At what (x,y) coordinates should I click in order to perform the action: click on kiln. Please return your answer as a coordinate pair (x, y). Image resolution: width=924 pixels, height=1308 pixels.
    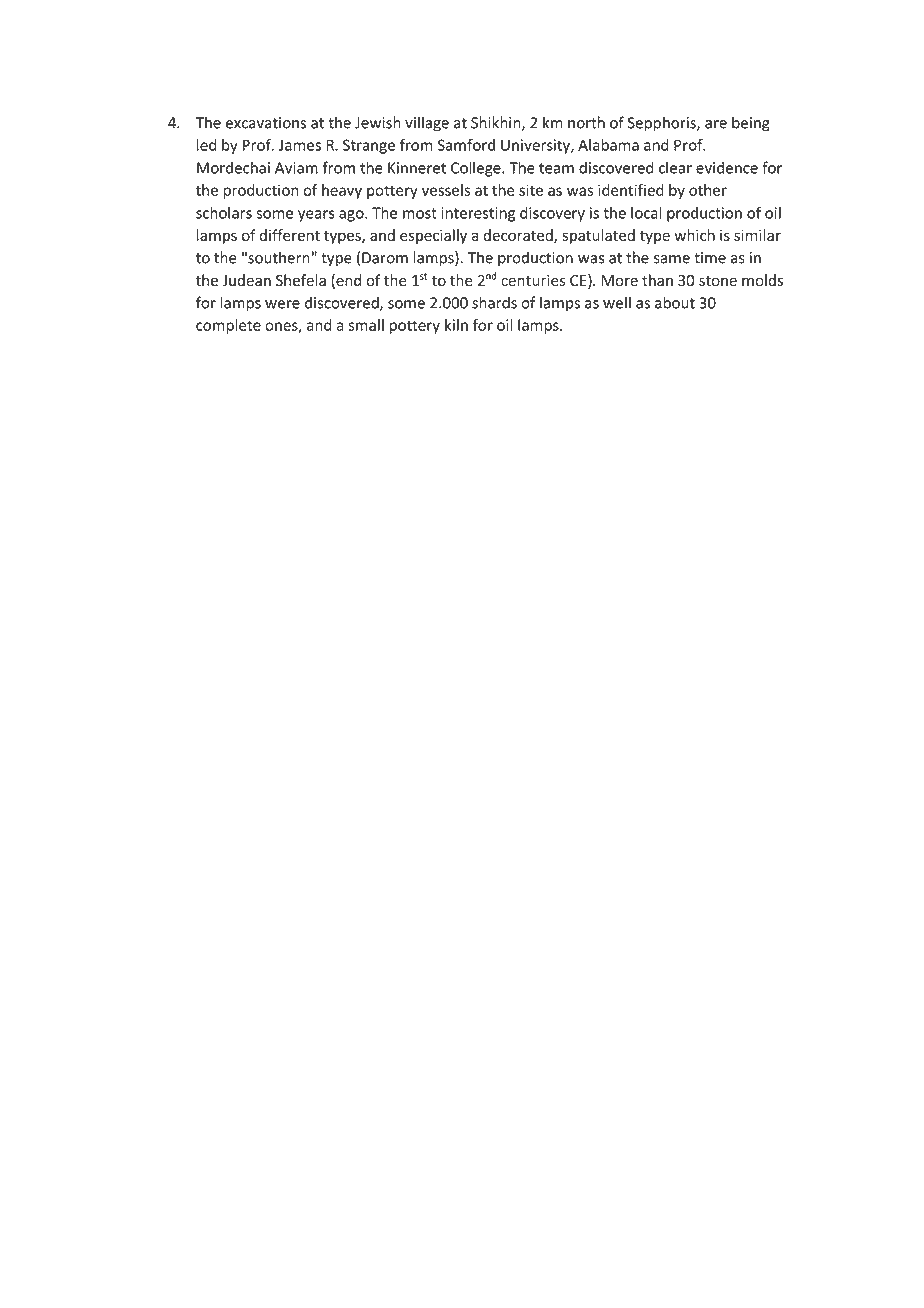
    Looking at the image, I should click on (456, 325).
